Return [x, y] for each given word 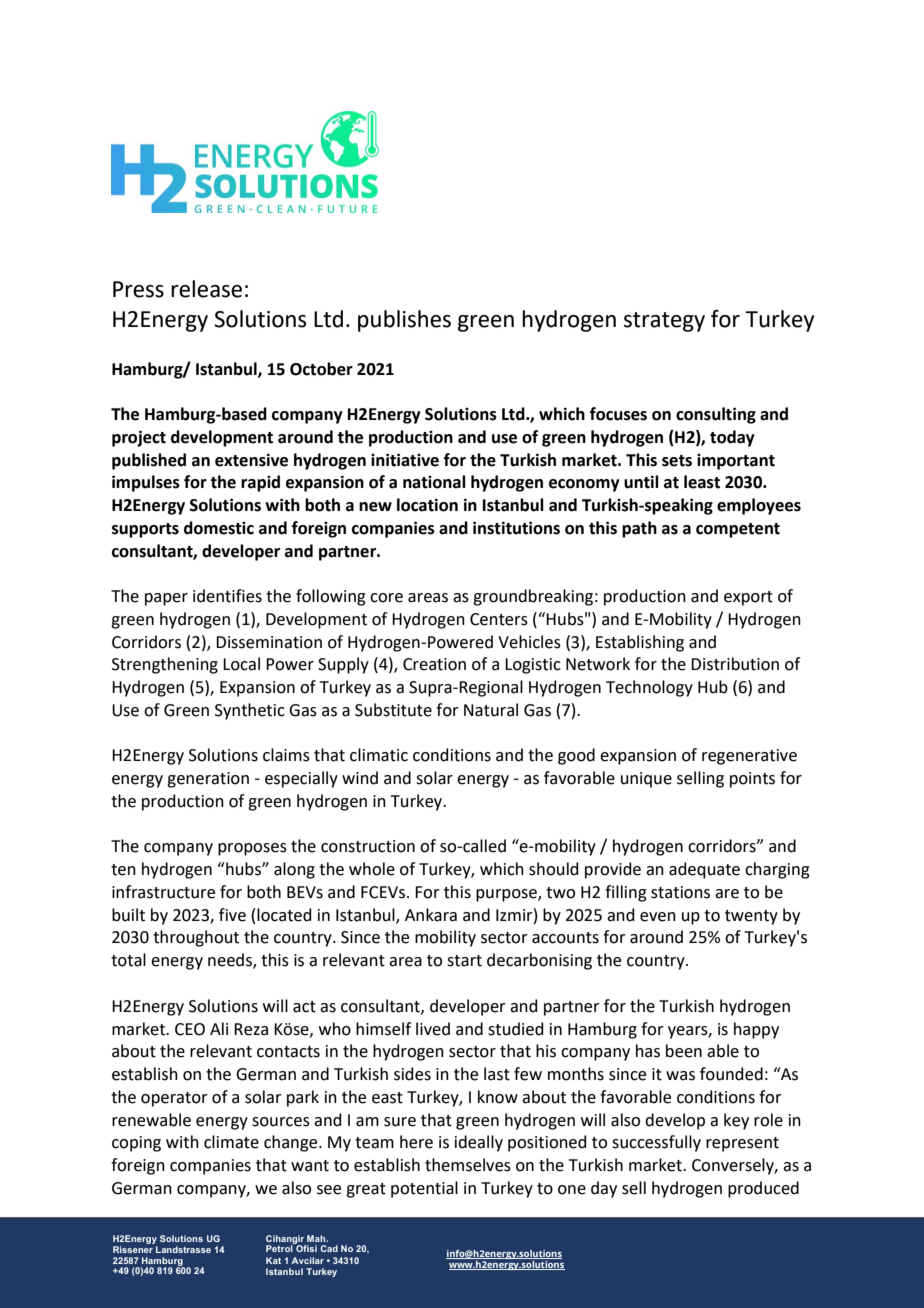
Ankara [431, 915]
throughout [196, 938]
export [748, 598]
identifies [227, 596]
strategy [664, 322]
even [658, 917]
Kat [273, 1260]
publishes [404, 321]
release [206, 289]
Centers [499, 619]
